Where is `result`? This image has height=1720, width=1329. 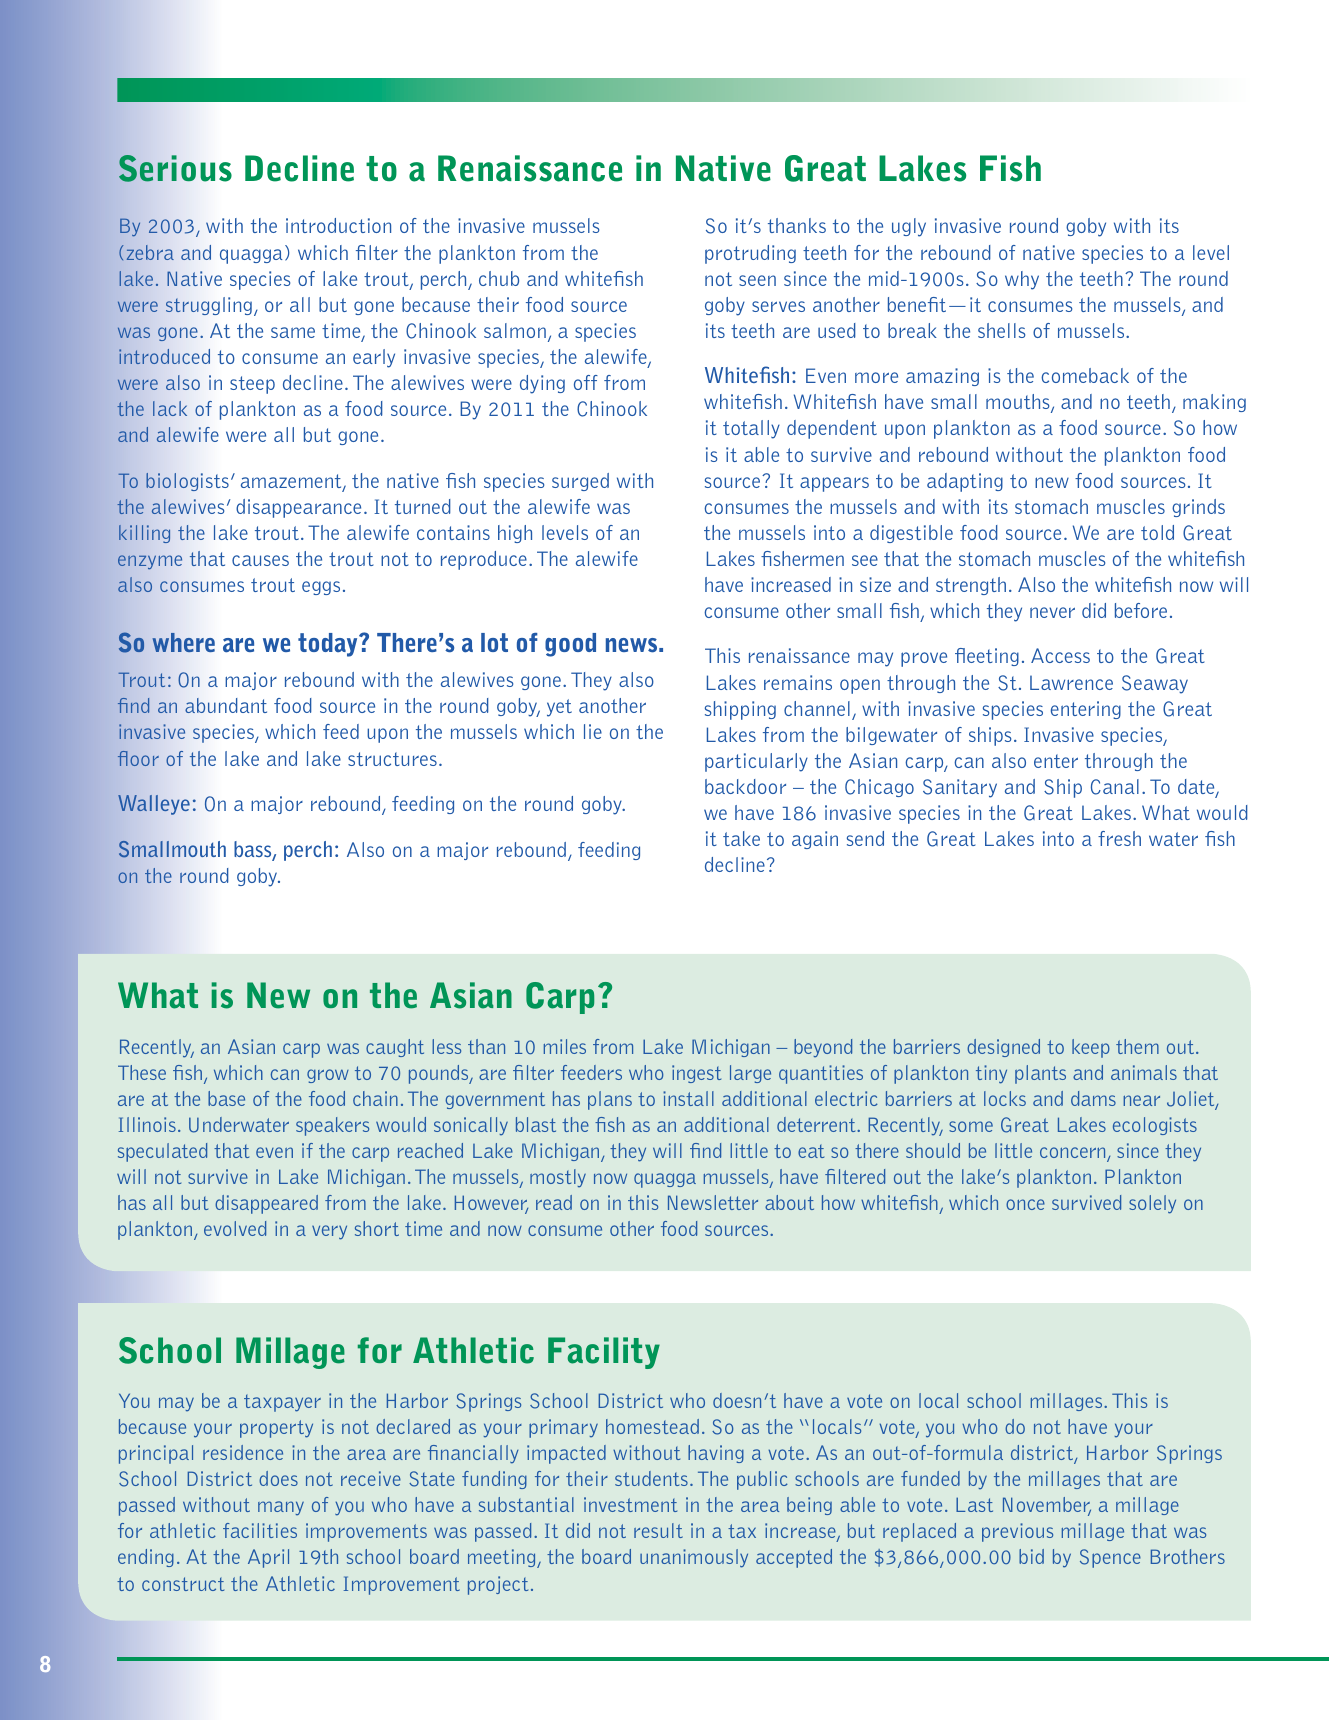 result is located at coordinates (658, 1530).
